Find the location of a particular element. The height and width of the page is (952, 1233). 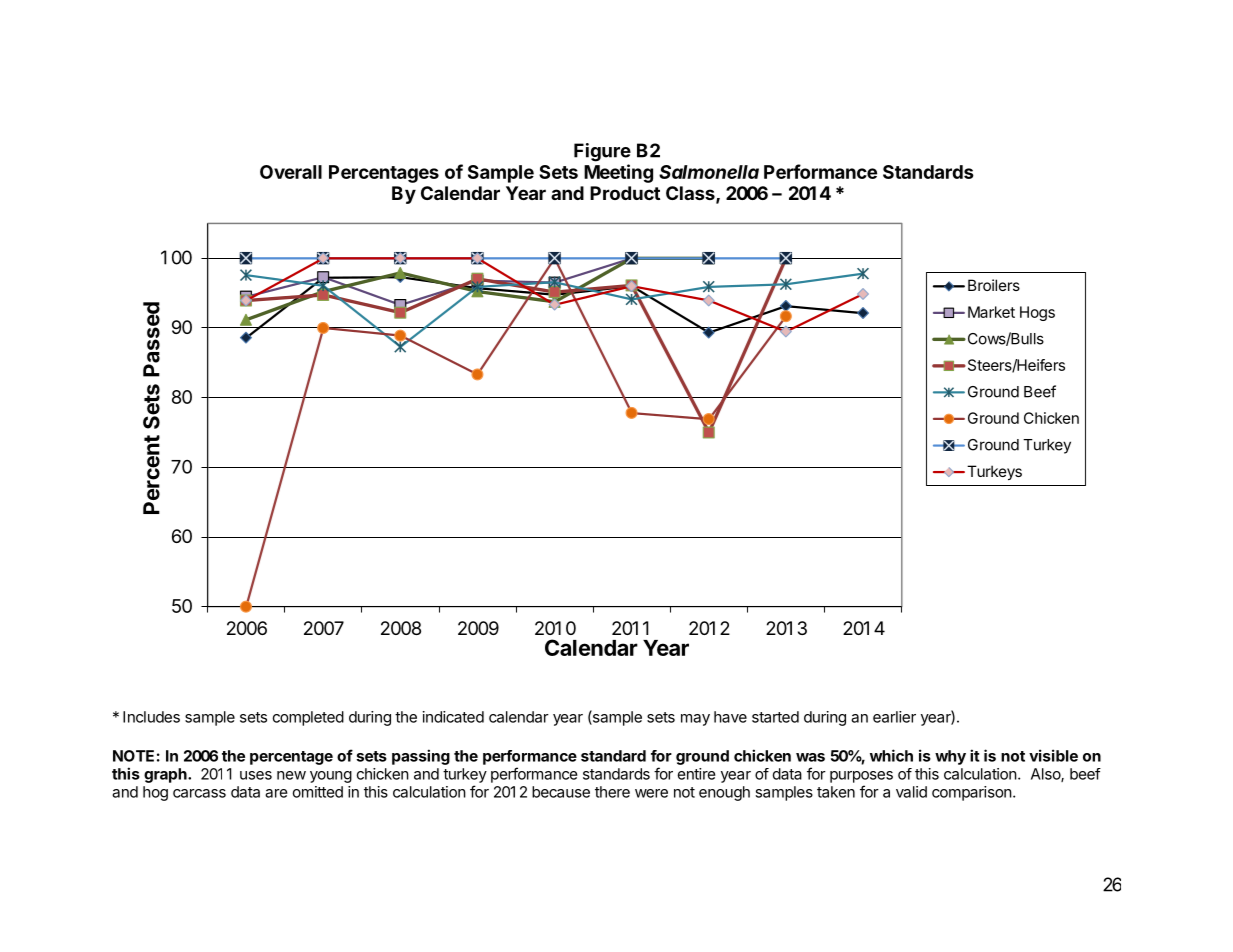

Meeting is located at coordinates (618, 173).
